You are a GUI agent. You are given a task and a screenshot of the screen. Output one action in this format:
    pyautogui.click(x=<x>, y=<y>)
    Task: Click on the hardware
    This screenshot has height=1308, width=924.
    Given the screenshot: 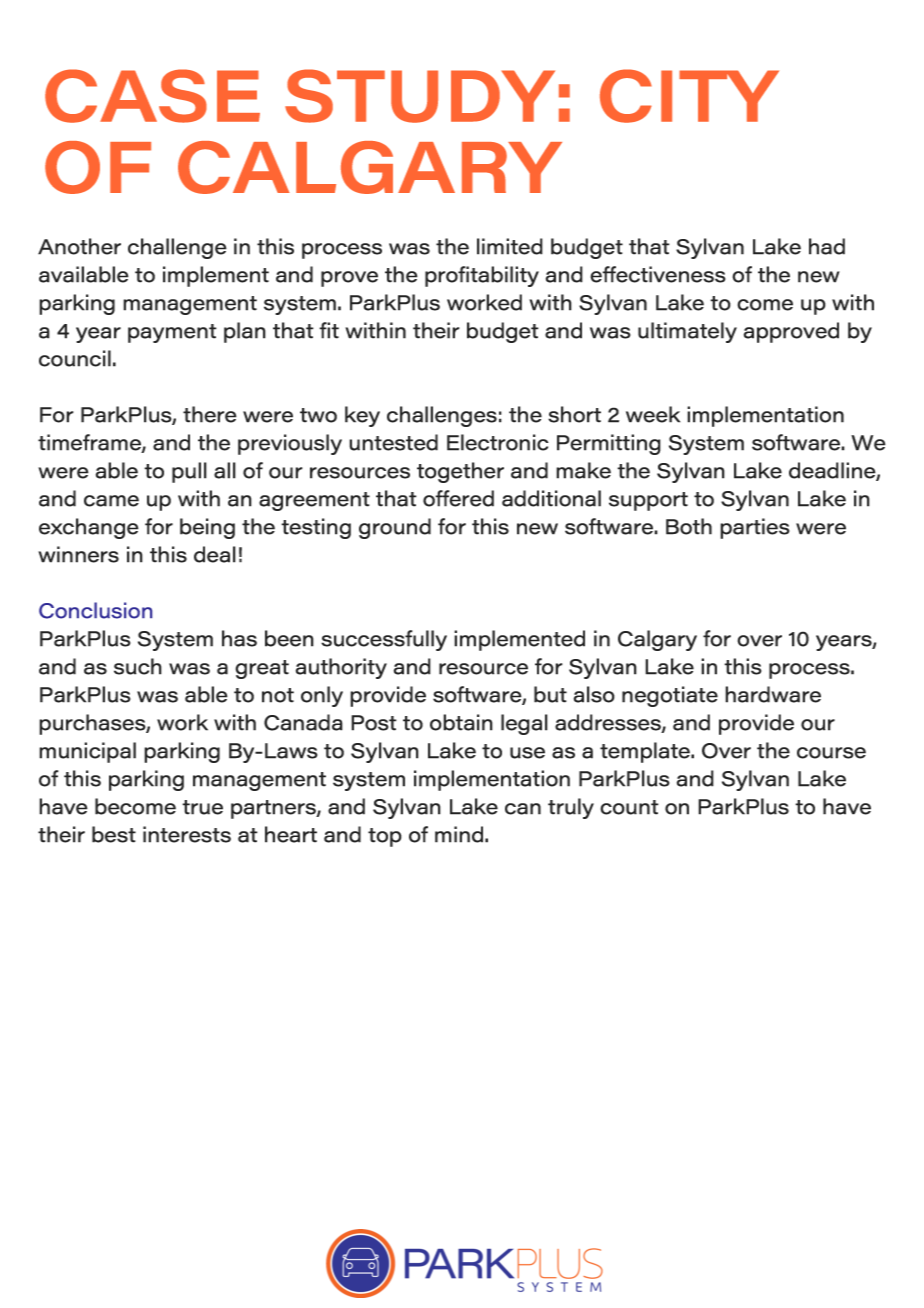 What is the action you would take?
    pyautogui.click(x=773, y=694)
